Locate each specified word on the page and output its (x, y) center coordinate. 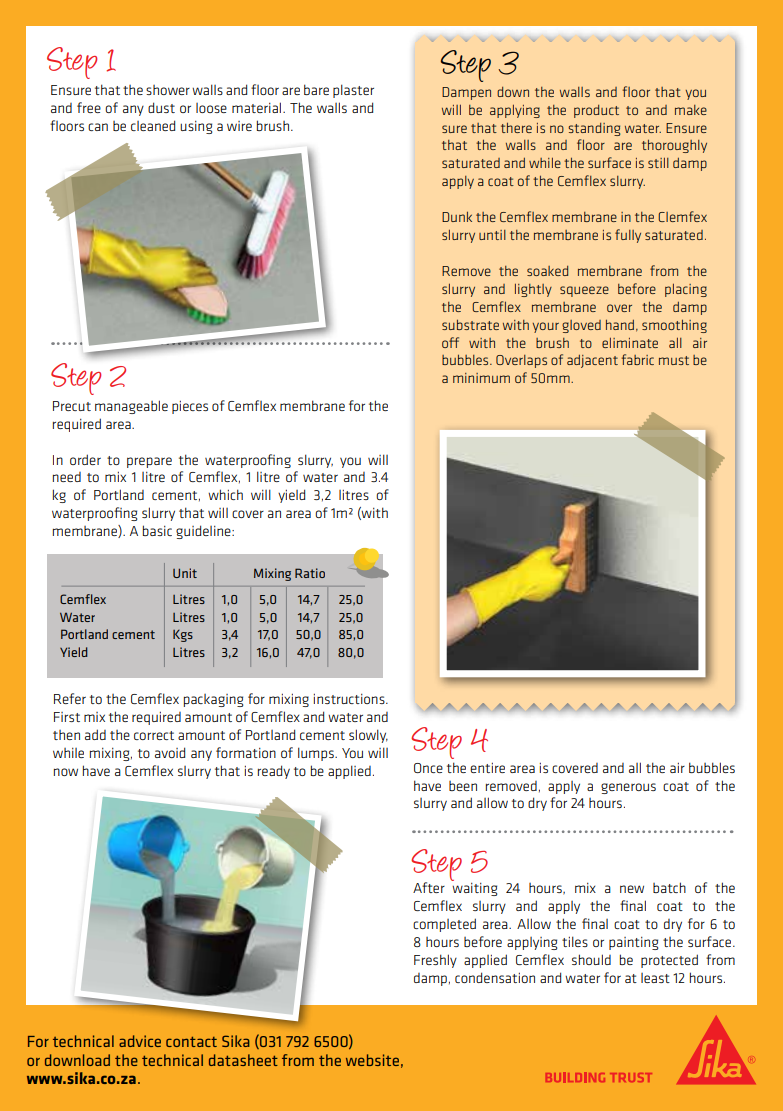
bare (316, 89)
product (596, 111)
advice (140, 1041)
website (372, 1060)
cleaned (153, 125)
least (655, 978)
